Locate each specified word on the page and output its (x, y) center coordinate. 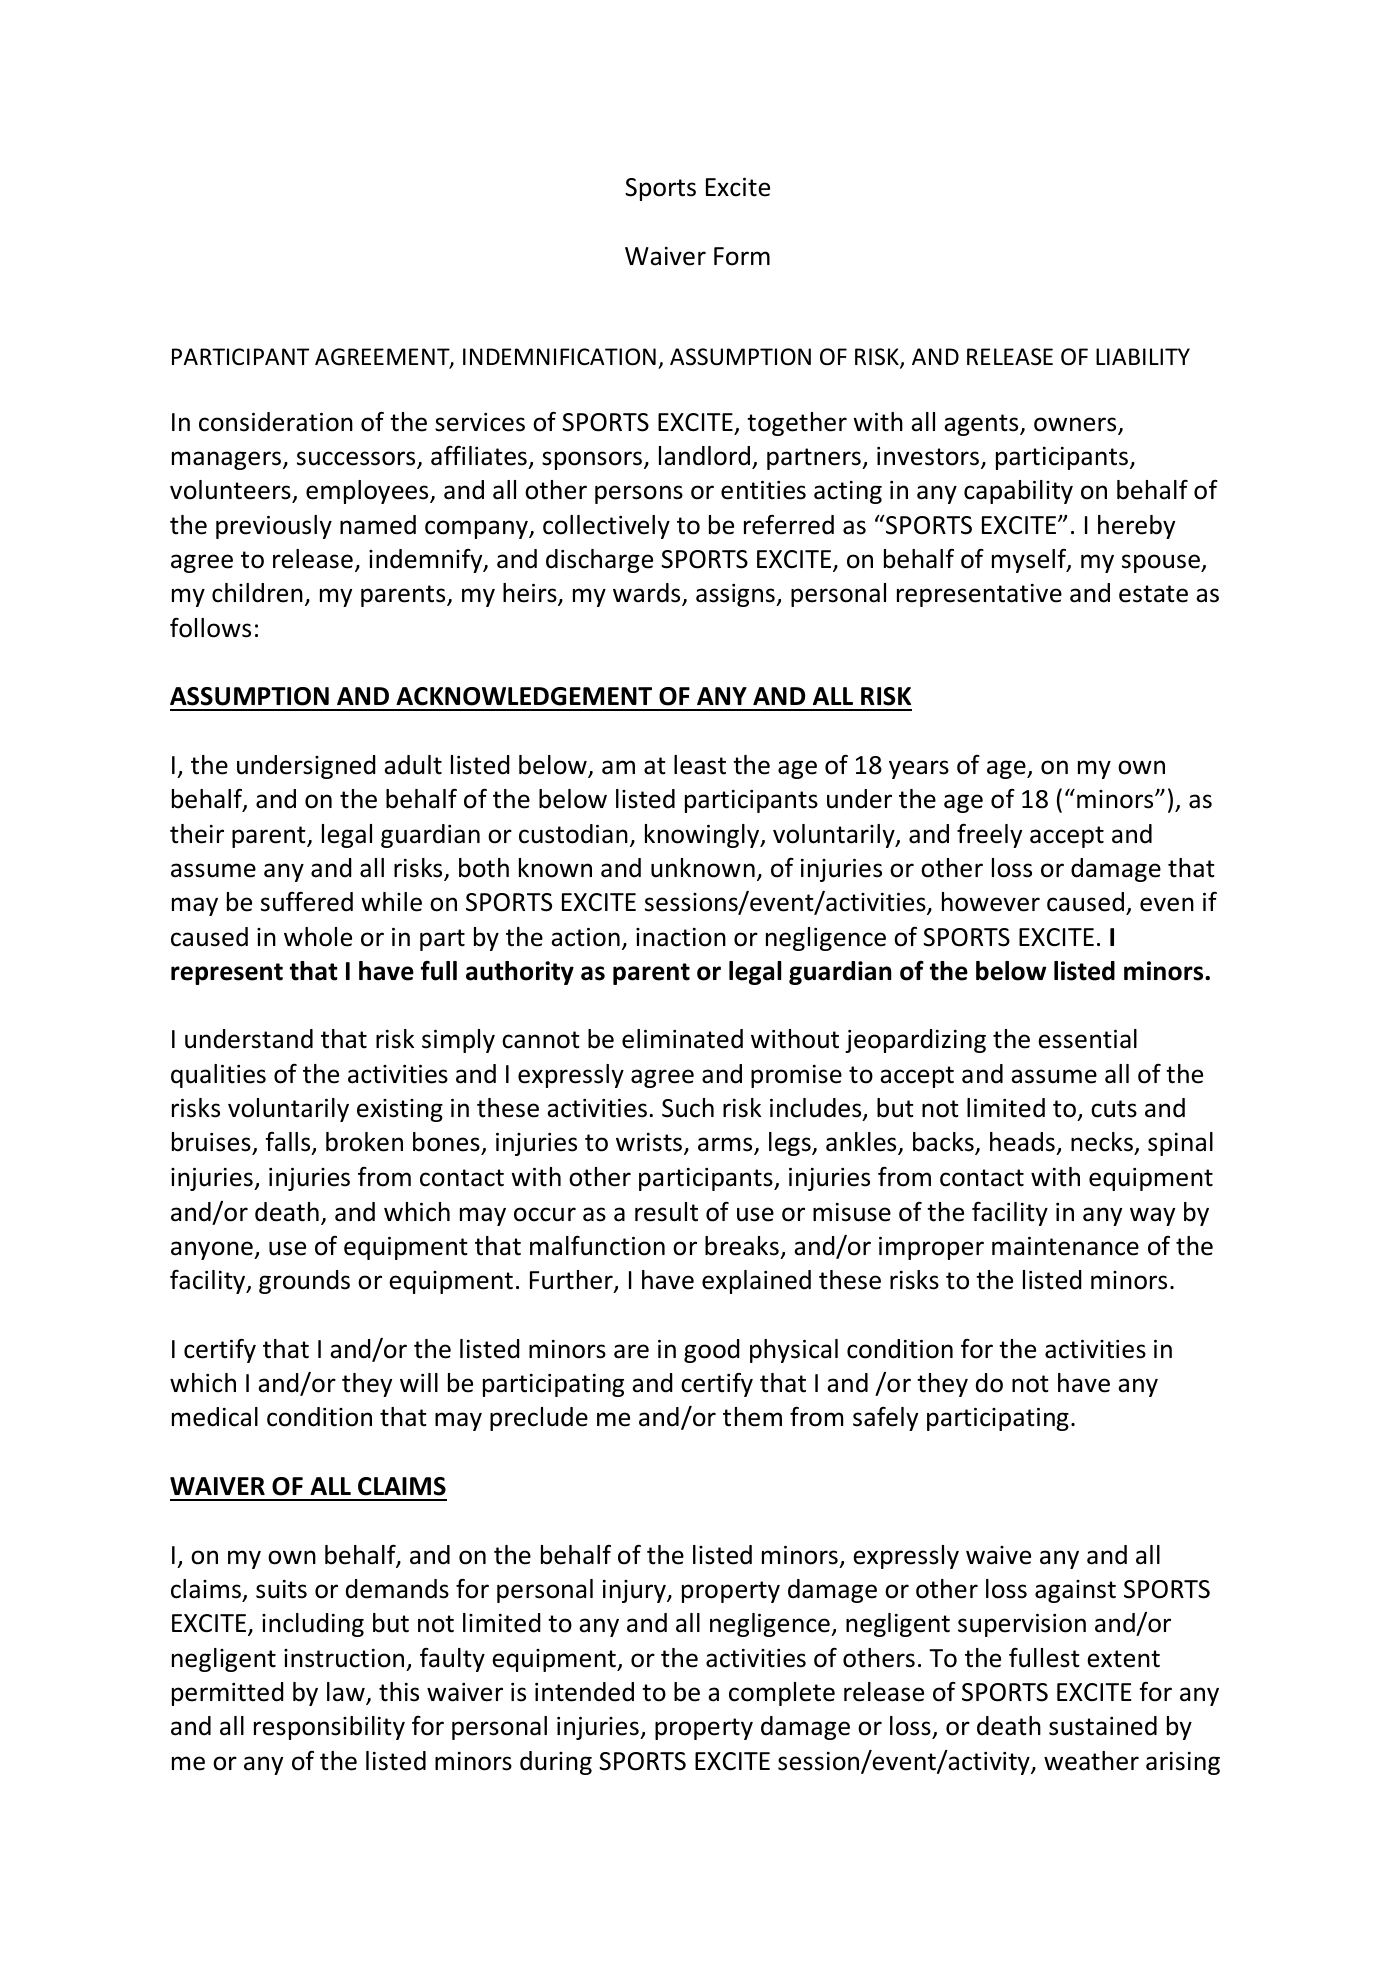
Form (742, 256)
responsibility (329, 1728)
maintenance (1065, 1246)
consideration (276, 422)
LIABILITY (1143, 356)
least (700, 765)
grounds (304, 1282)
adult (413, 765)
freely (989, 835)
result (666, 1212)
